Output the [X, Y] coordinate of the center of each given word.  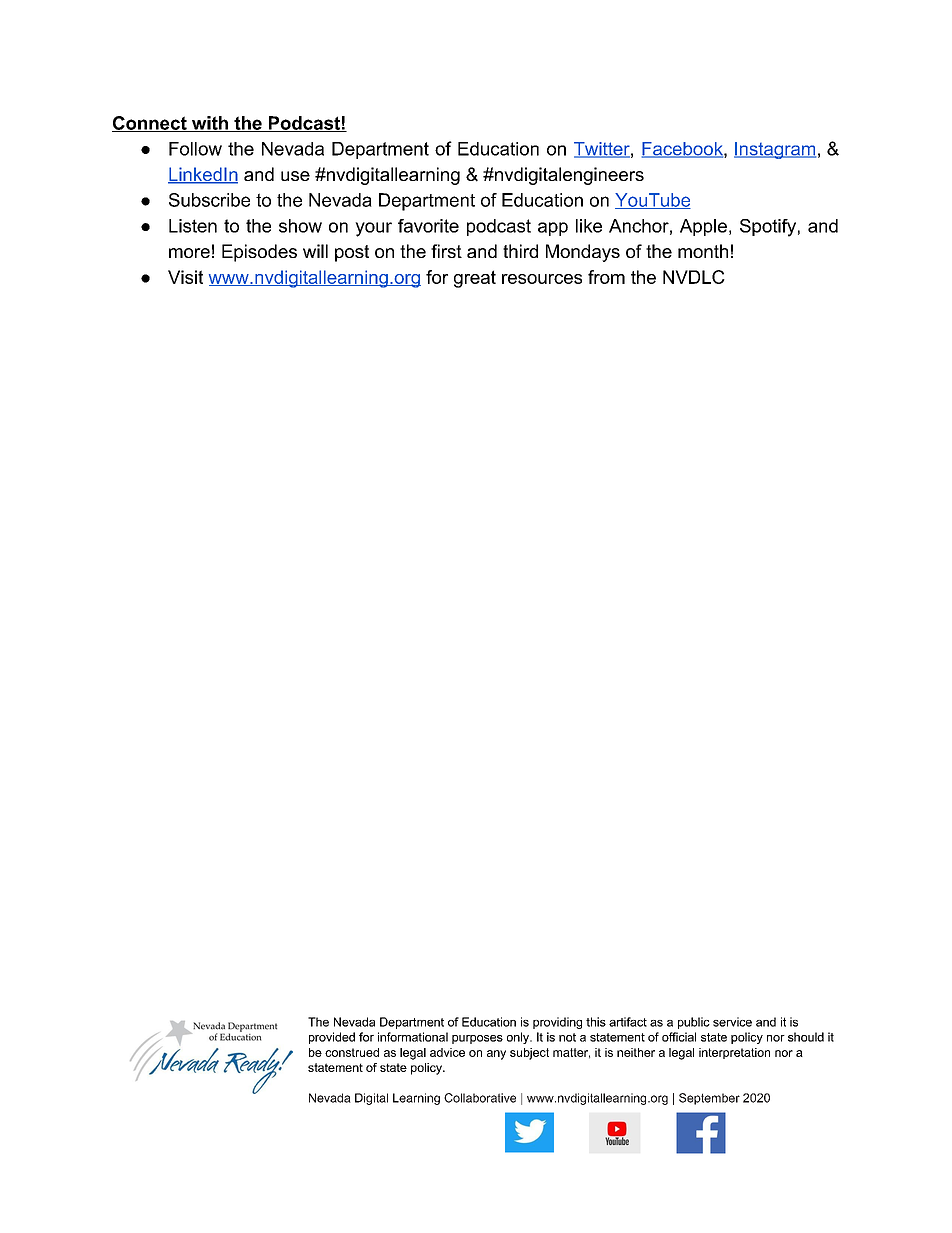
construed [352, 1052]
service [732, 1022]
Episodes [259, 253]
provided [332, 1038]
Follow [195, 149]
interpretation [734, 1053]
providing [557, 1023]
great [475, 279]
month [703, 251]
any [496, 1055]
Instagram [775, 150]
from [606, 277]
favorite [428, 226]
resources [542, 279]
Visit [185, 277]
